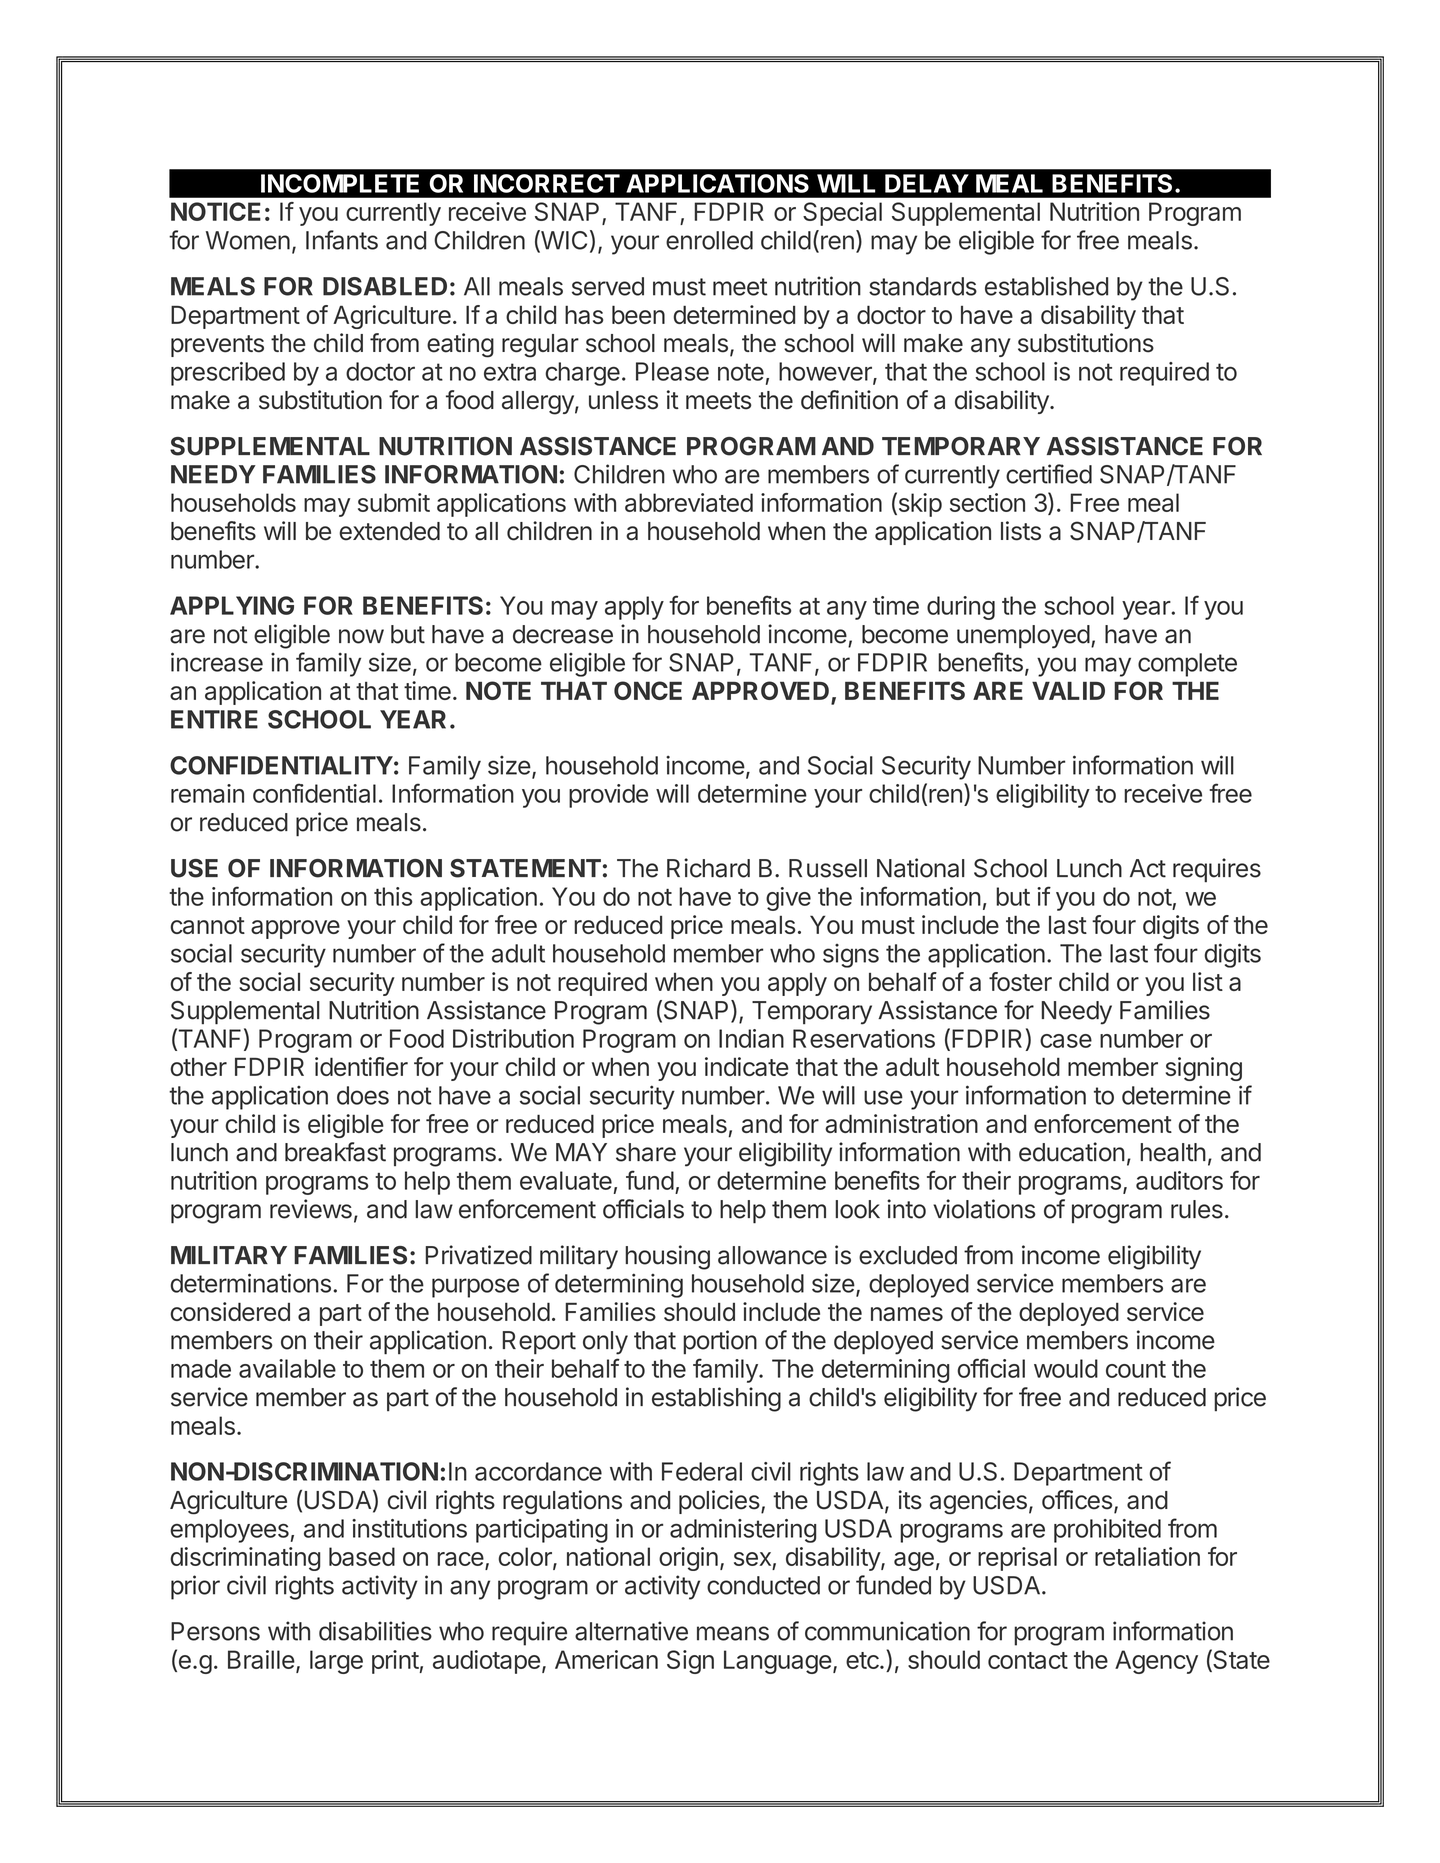 This screenshot has height=1863, width=1440. What do you see at coordinates (335, 1152) in the screenshot?
I see `breakfast` at bounding box center [335, 1152].
